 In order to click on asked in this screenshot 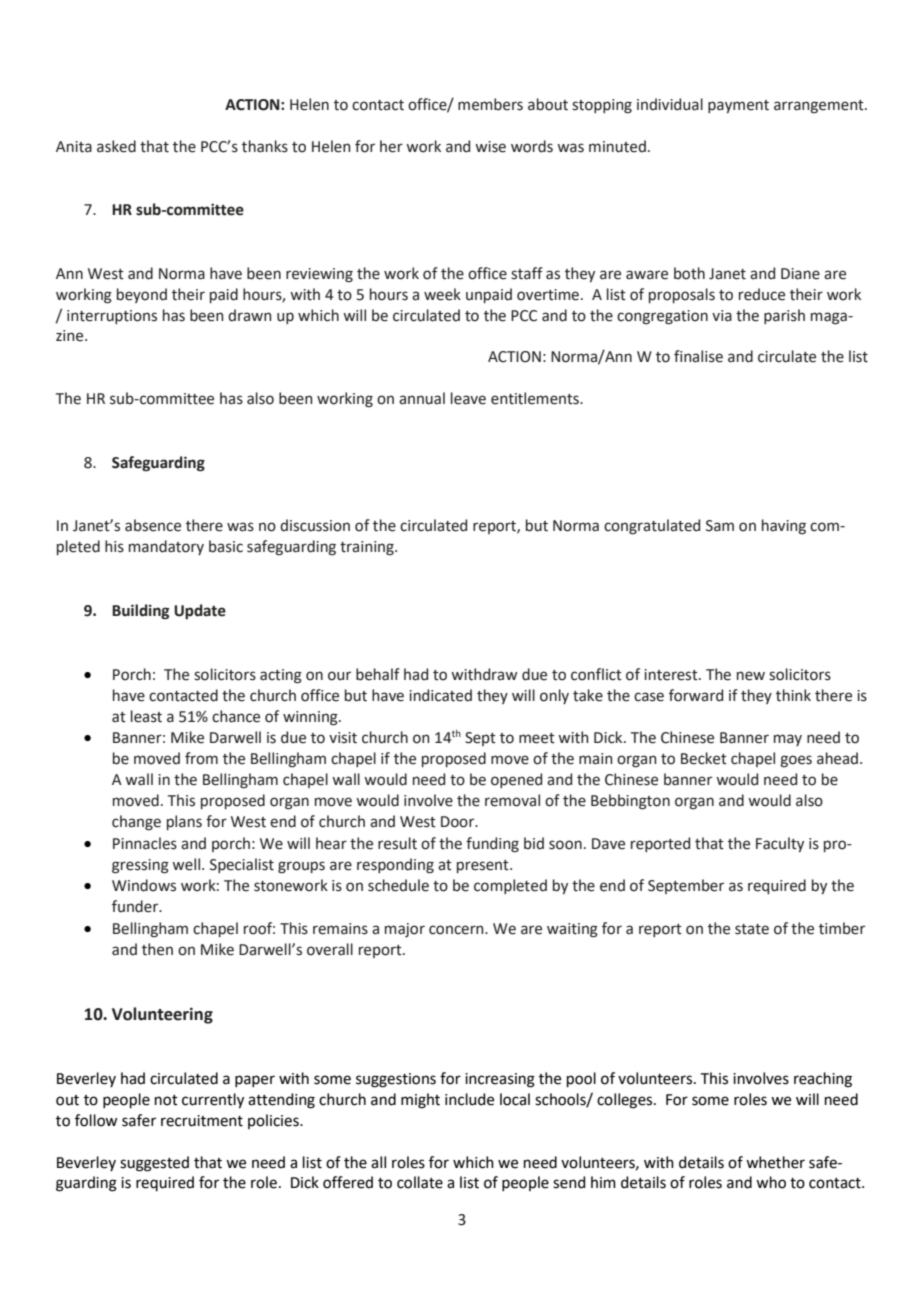, I will do `click(116, 146)`.
